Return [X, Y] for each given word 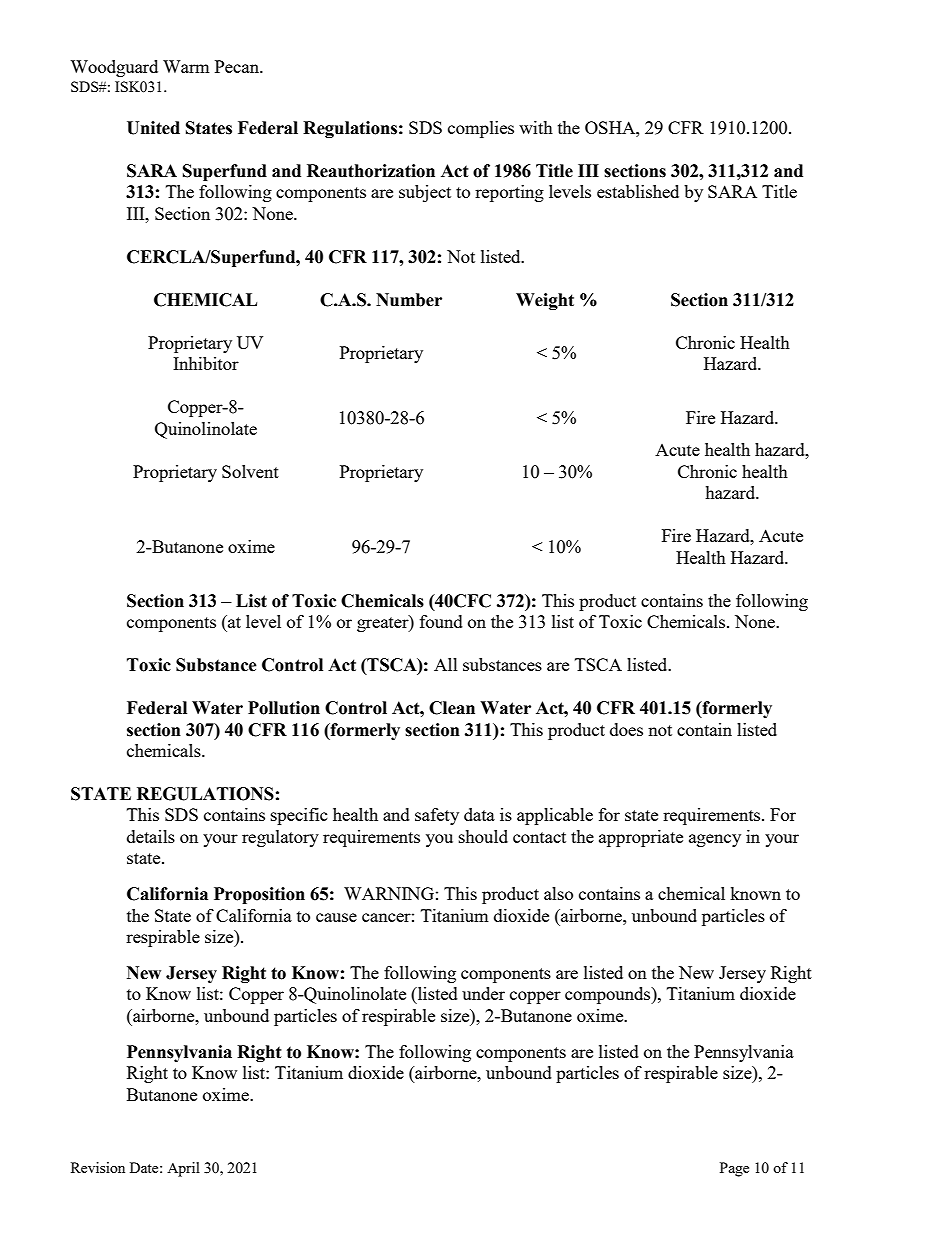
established [638, 191]
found [441, 621]
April [183, 1169]
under [483, 993]
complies [481, 129]
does [626, 729]
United [153, 128]
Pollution [284, 708]
